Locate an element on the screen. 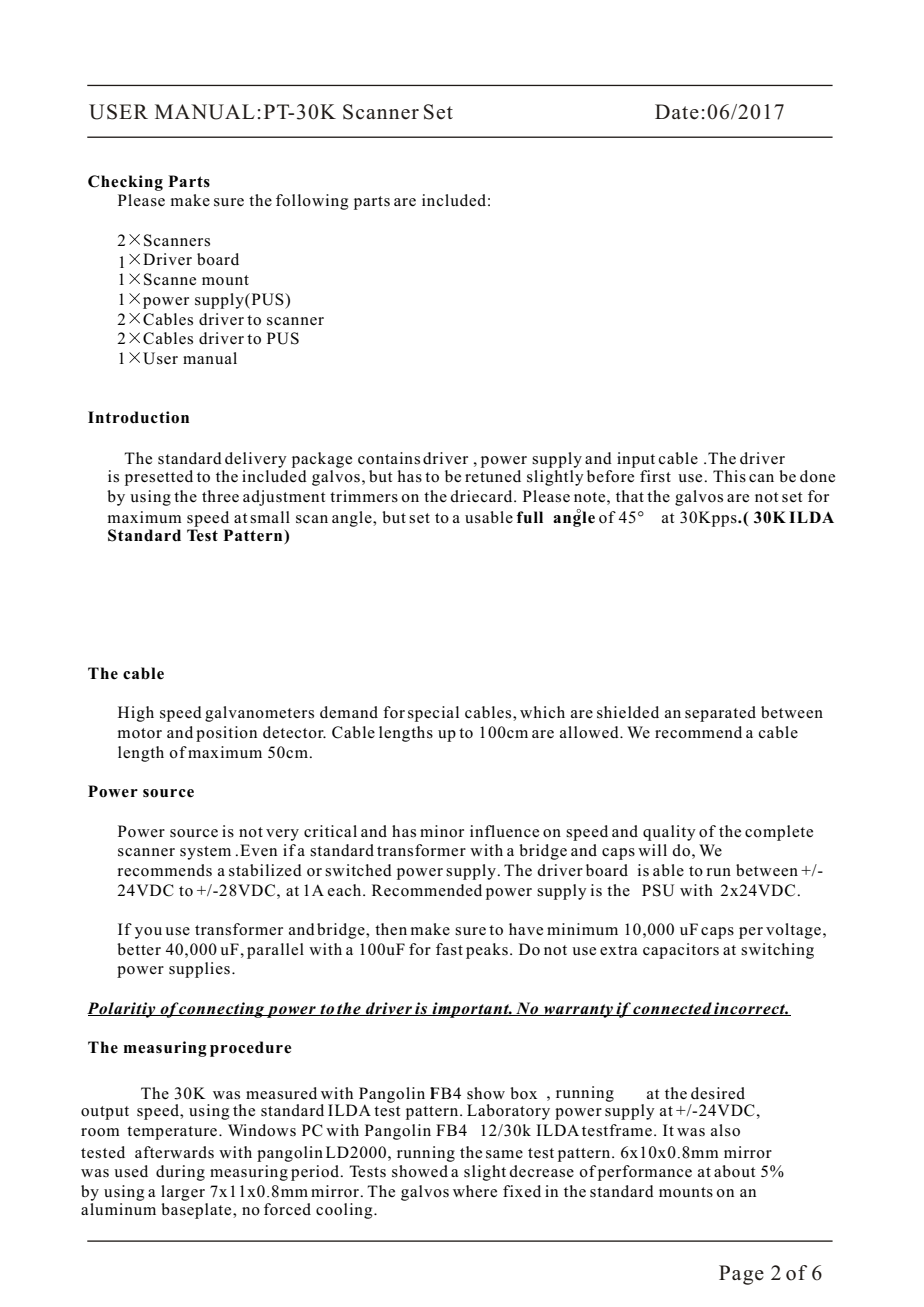 The image size is (924, 1307). Checking is located at coordinates (125, 183).
